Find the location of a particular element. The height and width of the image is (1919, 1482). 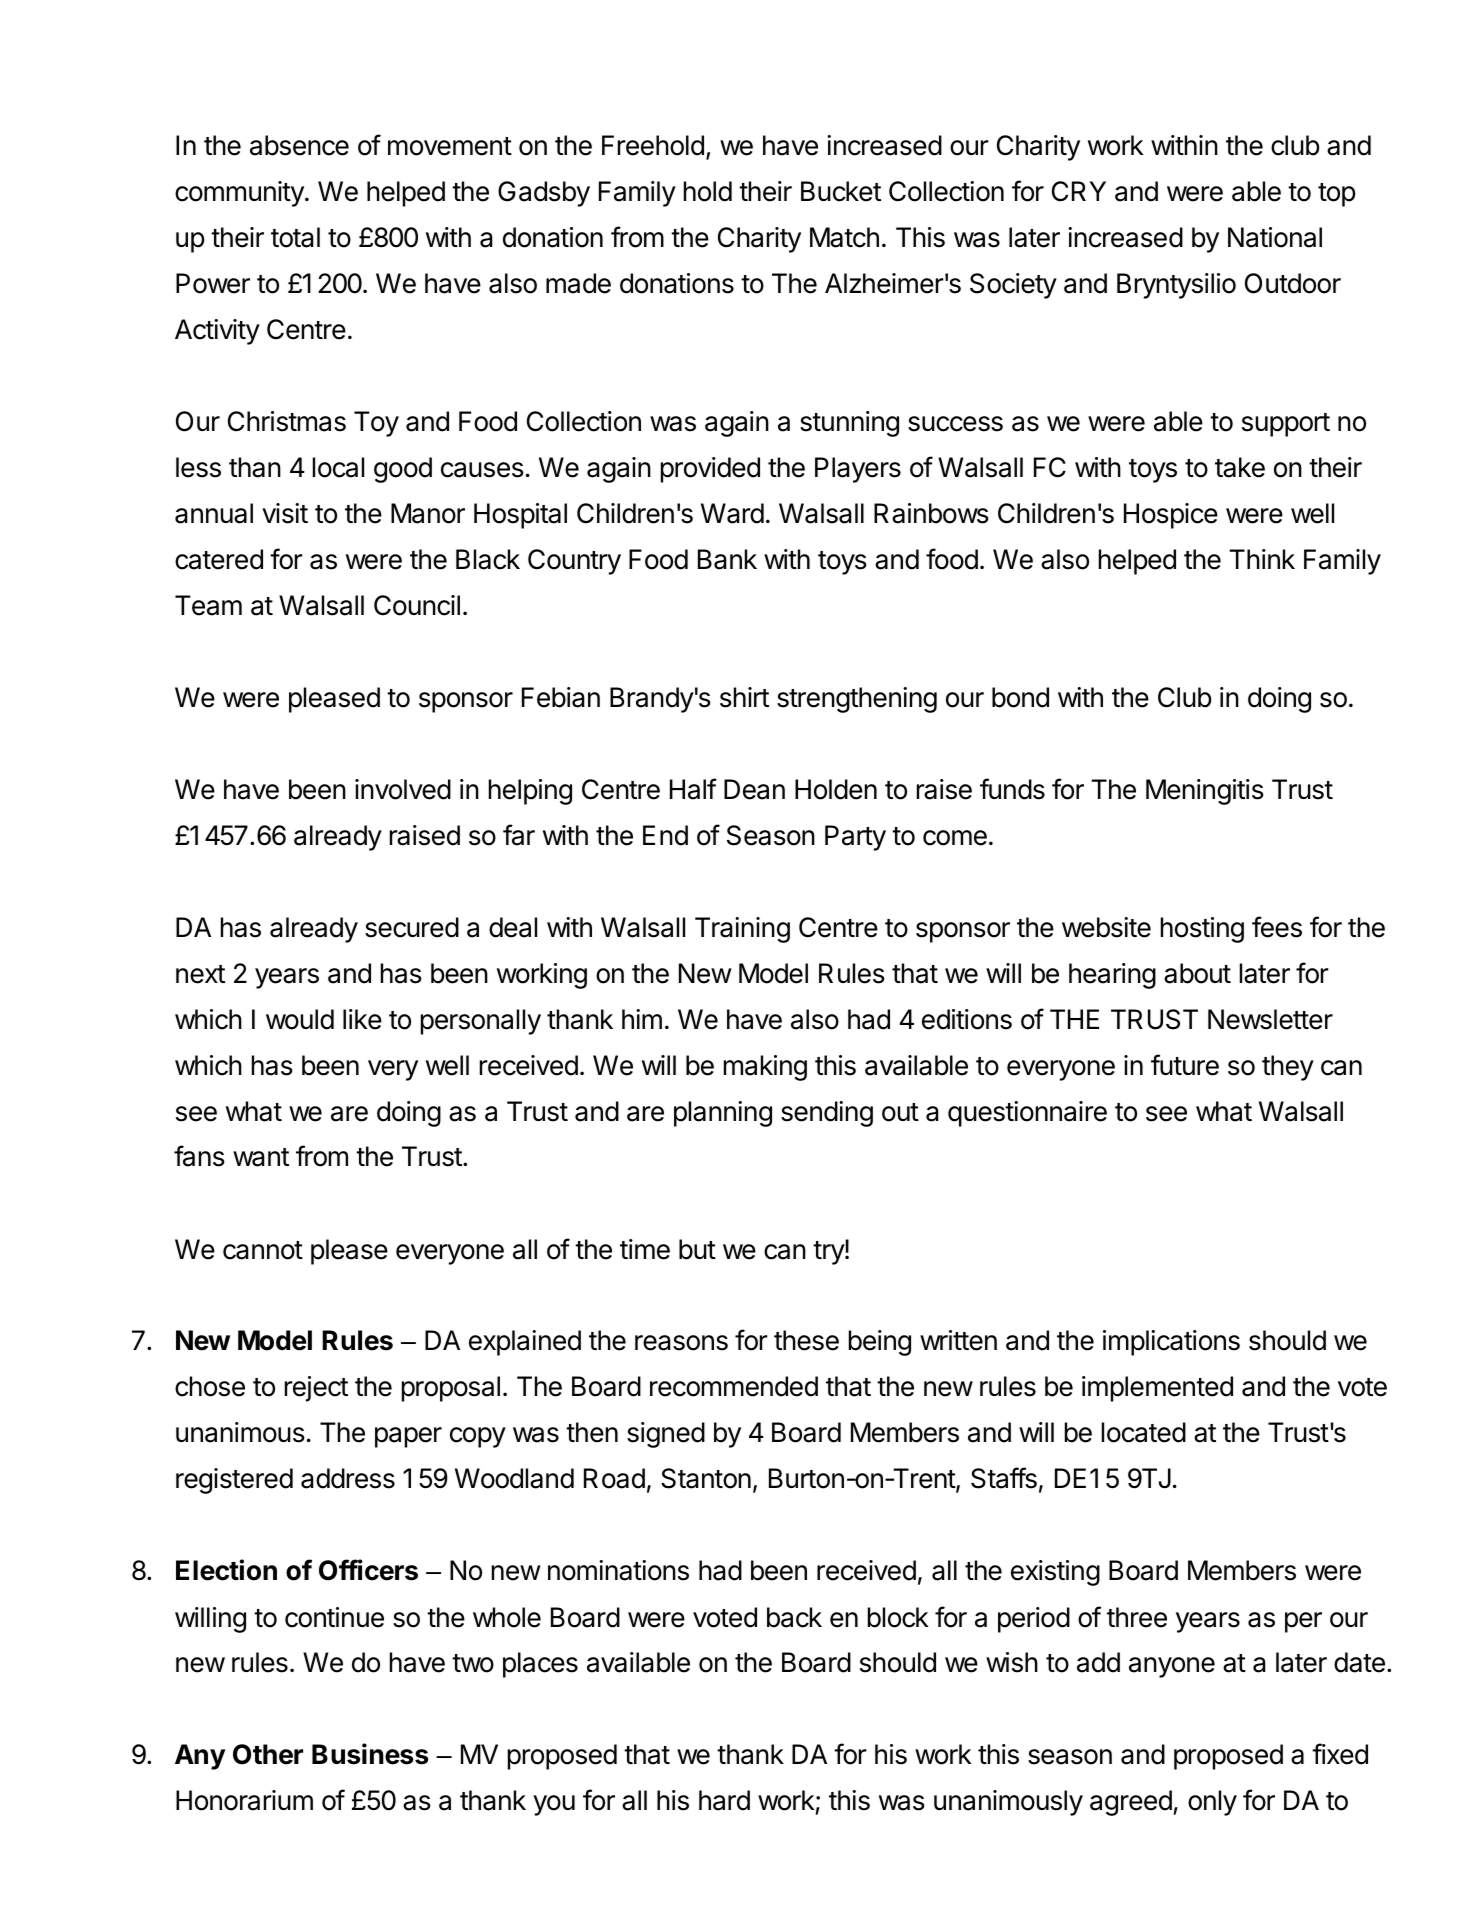

total is located at coordinates (295, 237).
